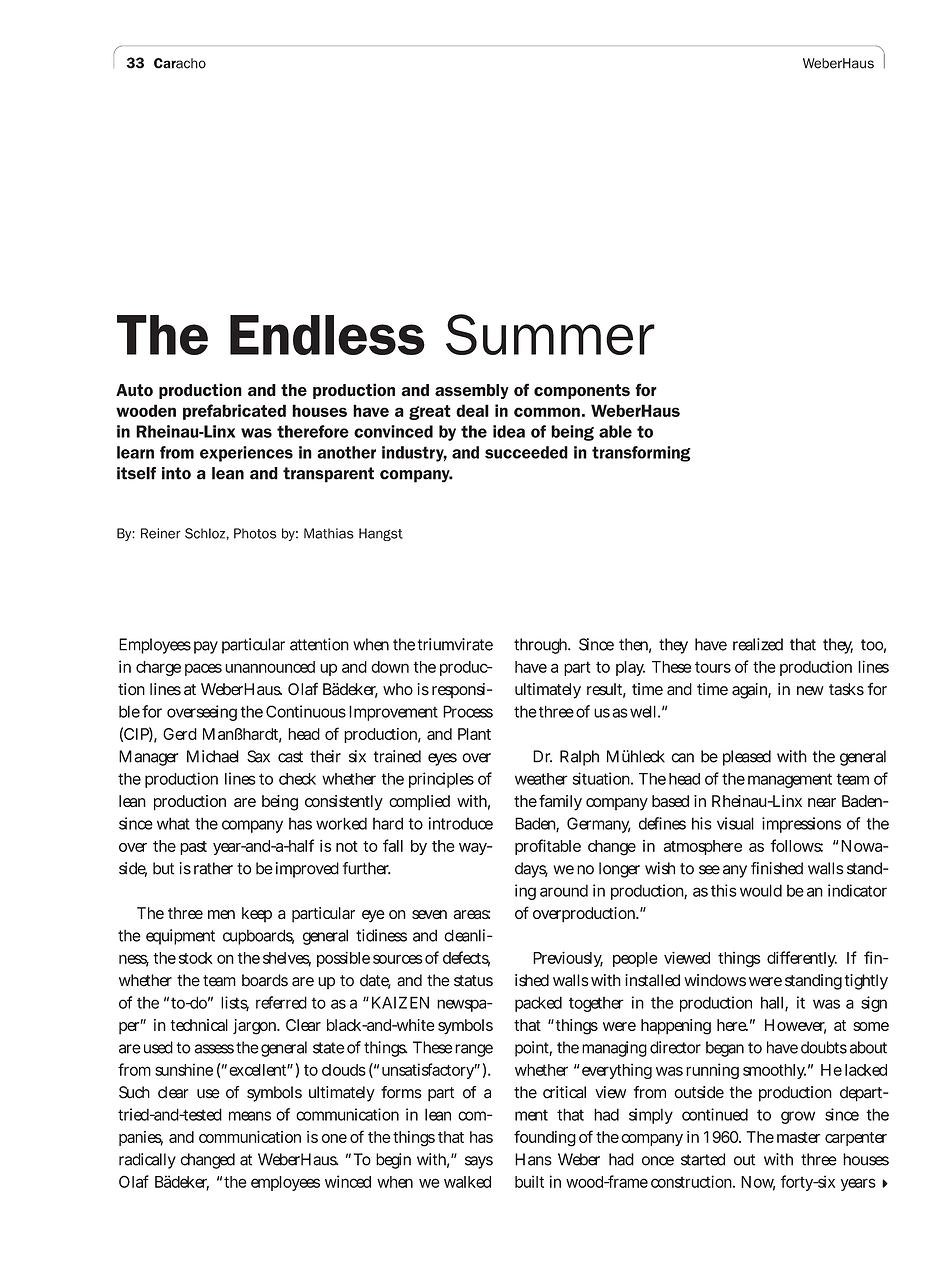 The image size is (952, 1268). What do you see at coordinates (479, 1162) in the screenshot?
I see `says` at bounding box center [479, 1162].
